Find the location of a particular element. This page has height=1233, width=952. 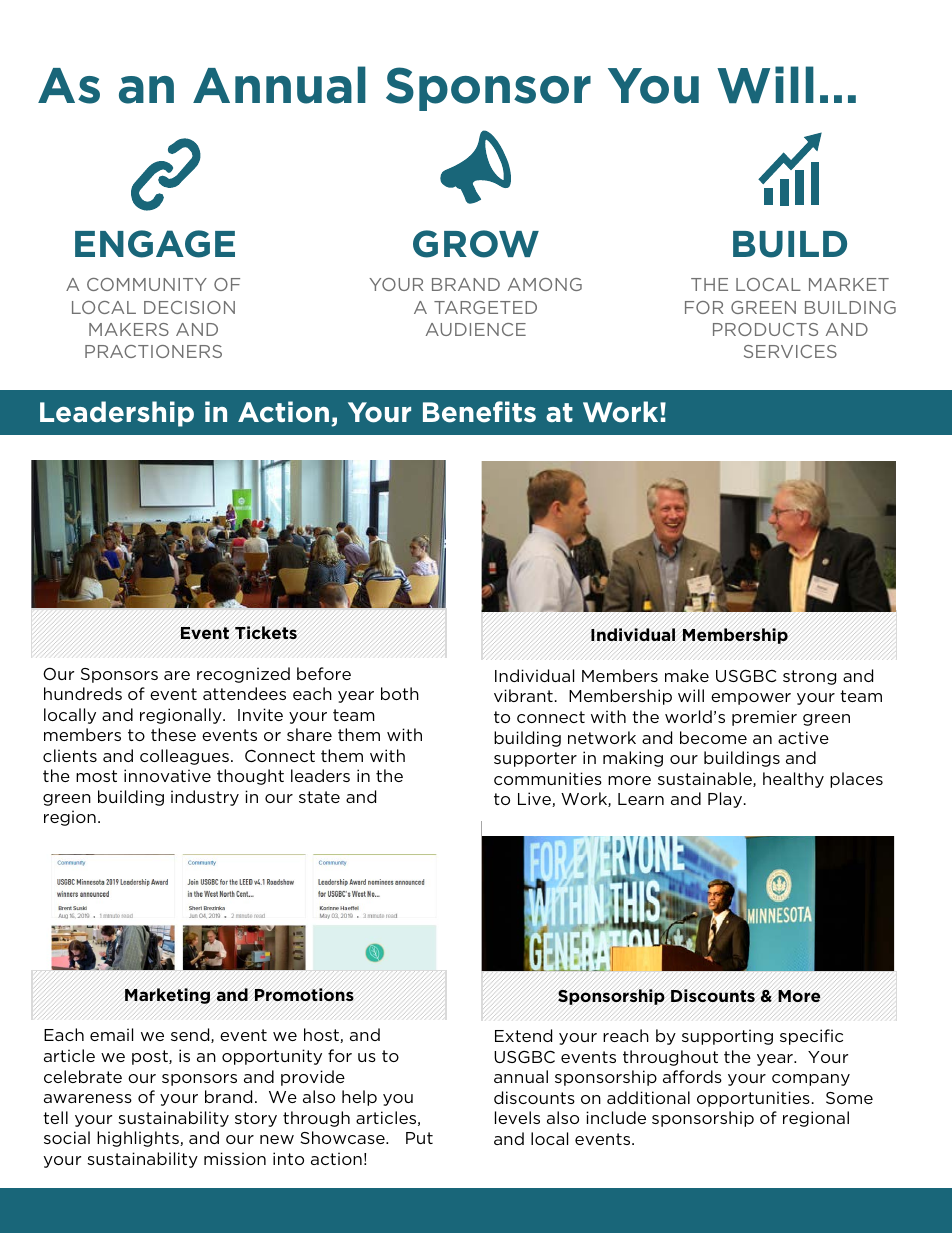

GROW is located at coordinates (476, 244).
